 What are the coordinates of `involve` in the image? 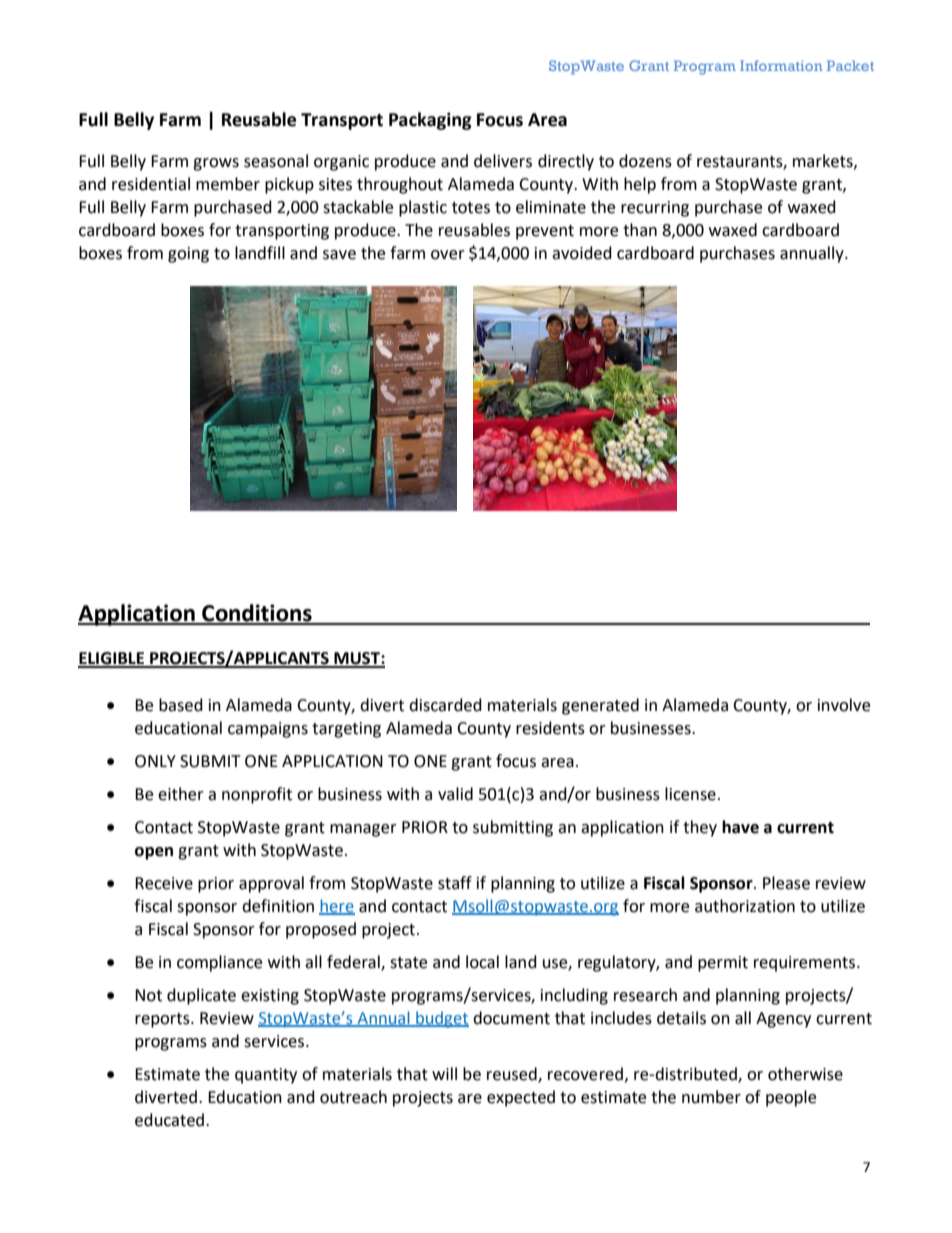 It's located at (844, 705).
